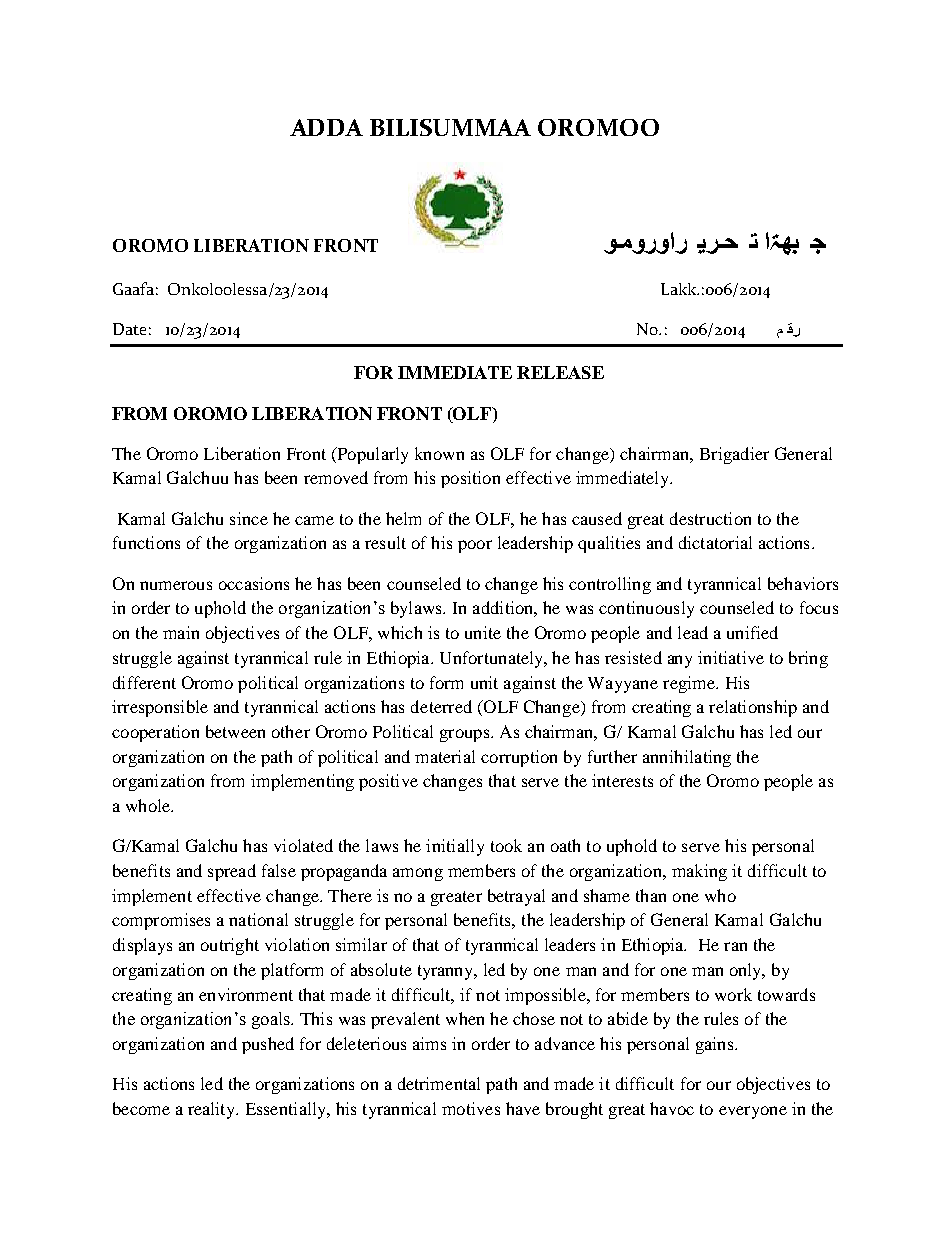 This screenshot has width=952, height=1233. I want to click on RELEASE, so click(560, 372).
